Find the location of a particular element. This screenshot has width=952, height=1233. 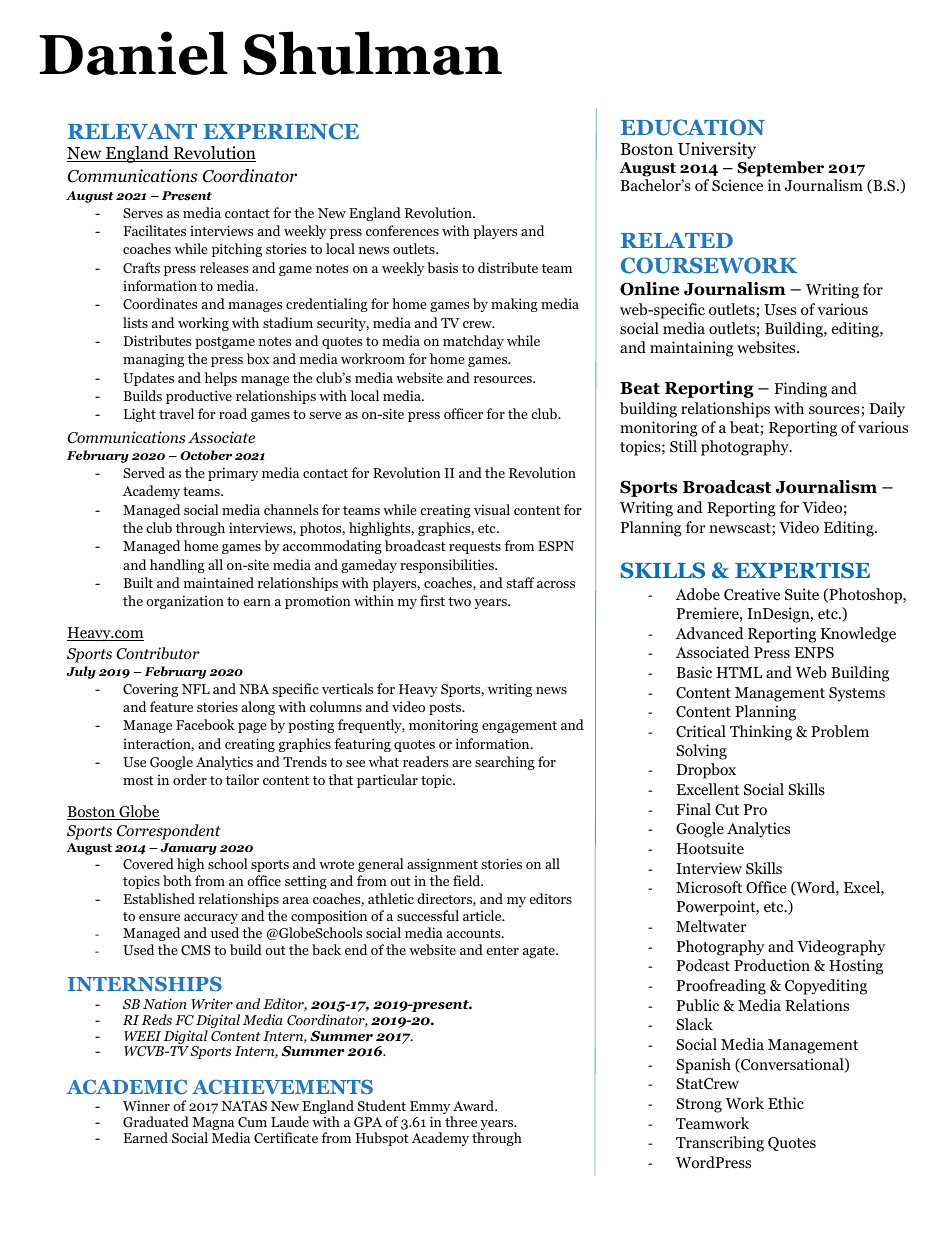

Ethic is located at coordinates (786, 1103).
